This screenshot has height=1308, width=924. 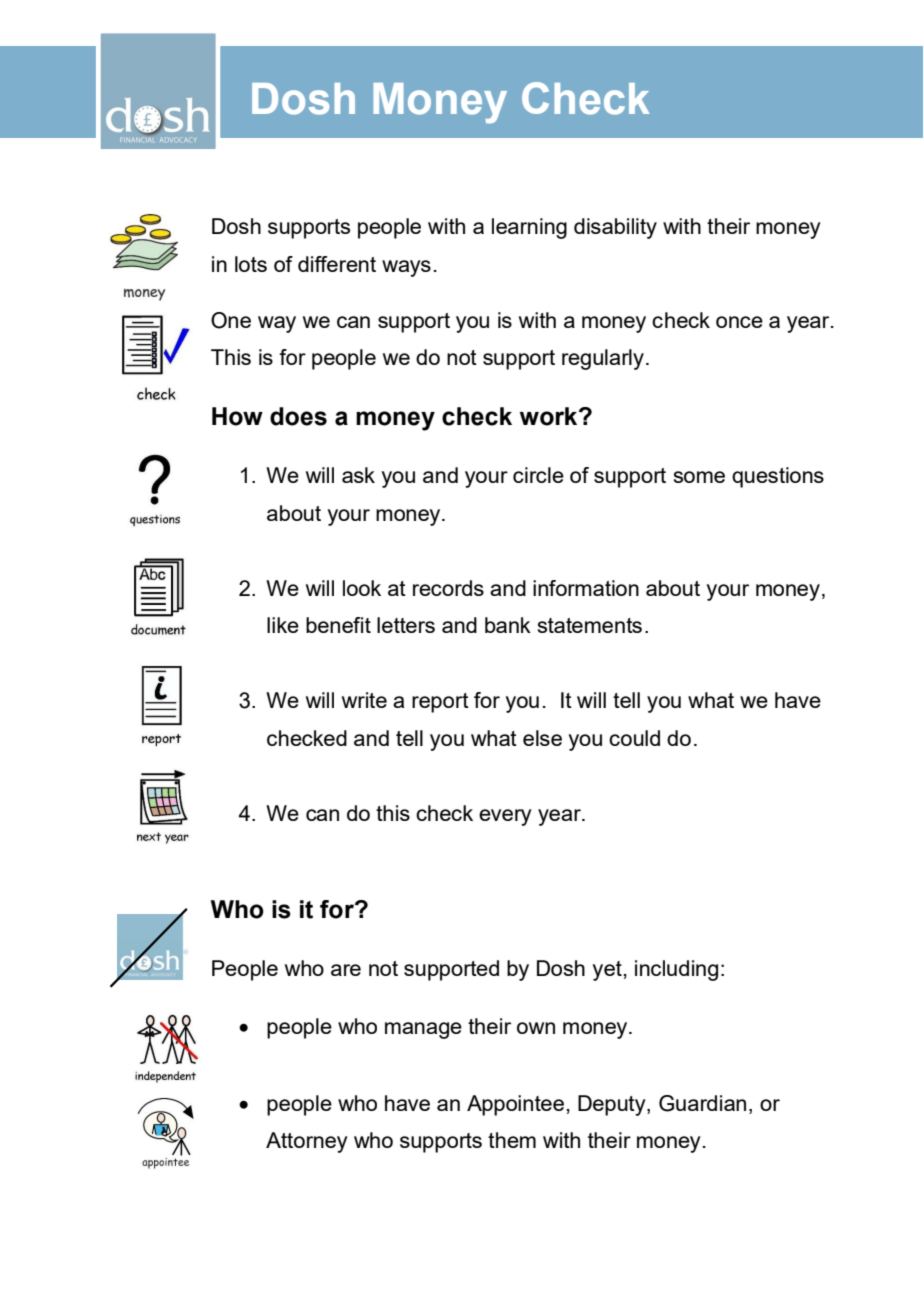 I want to click on Guardian, so click(x=702, y=1103).
